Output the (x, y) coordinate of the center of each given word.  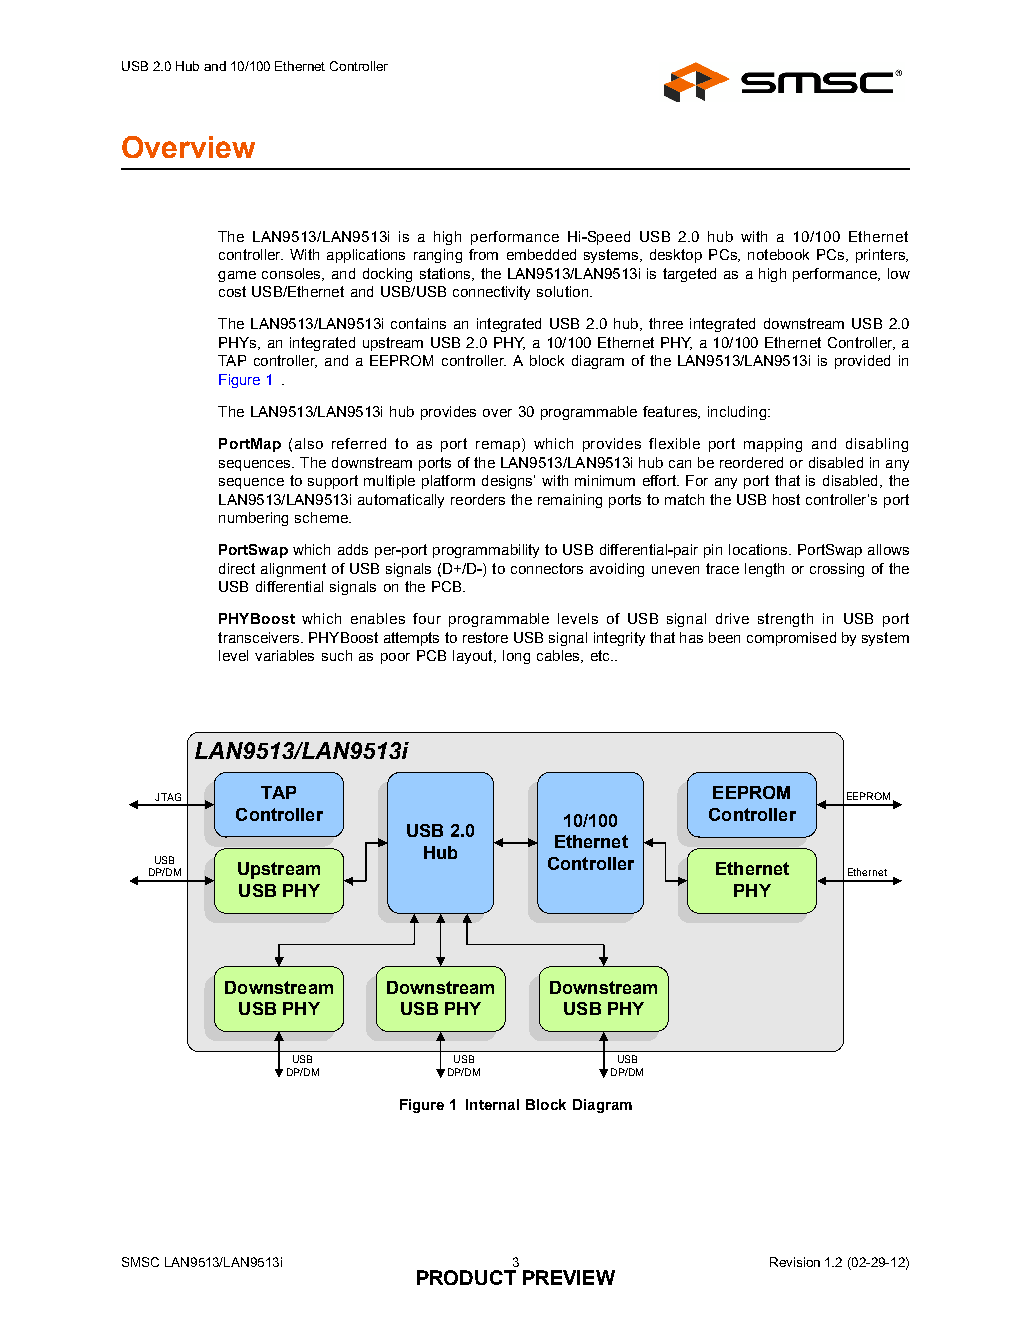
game (237, 276)
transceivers (260, 637)
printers (881, 256)
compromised (791, 639)
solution (562, 291)
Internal (492, 1104)
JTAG (168, 797)
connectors (547, 568)
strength (785, 620)
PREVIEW (569, 1277)
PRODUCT (466, 1277)
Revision (795, 1262)
